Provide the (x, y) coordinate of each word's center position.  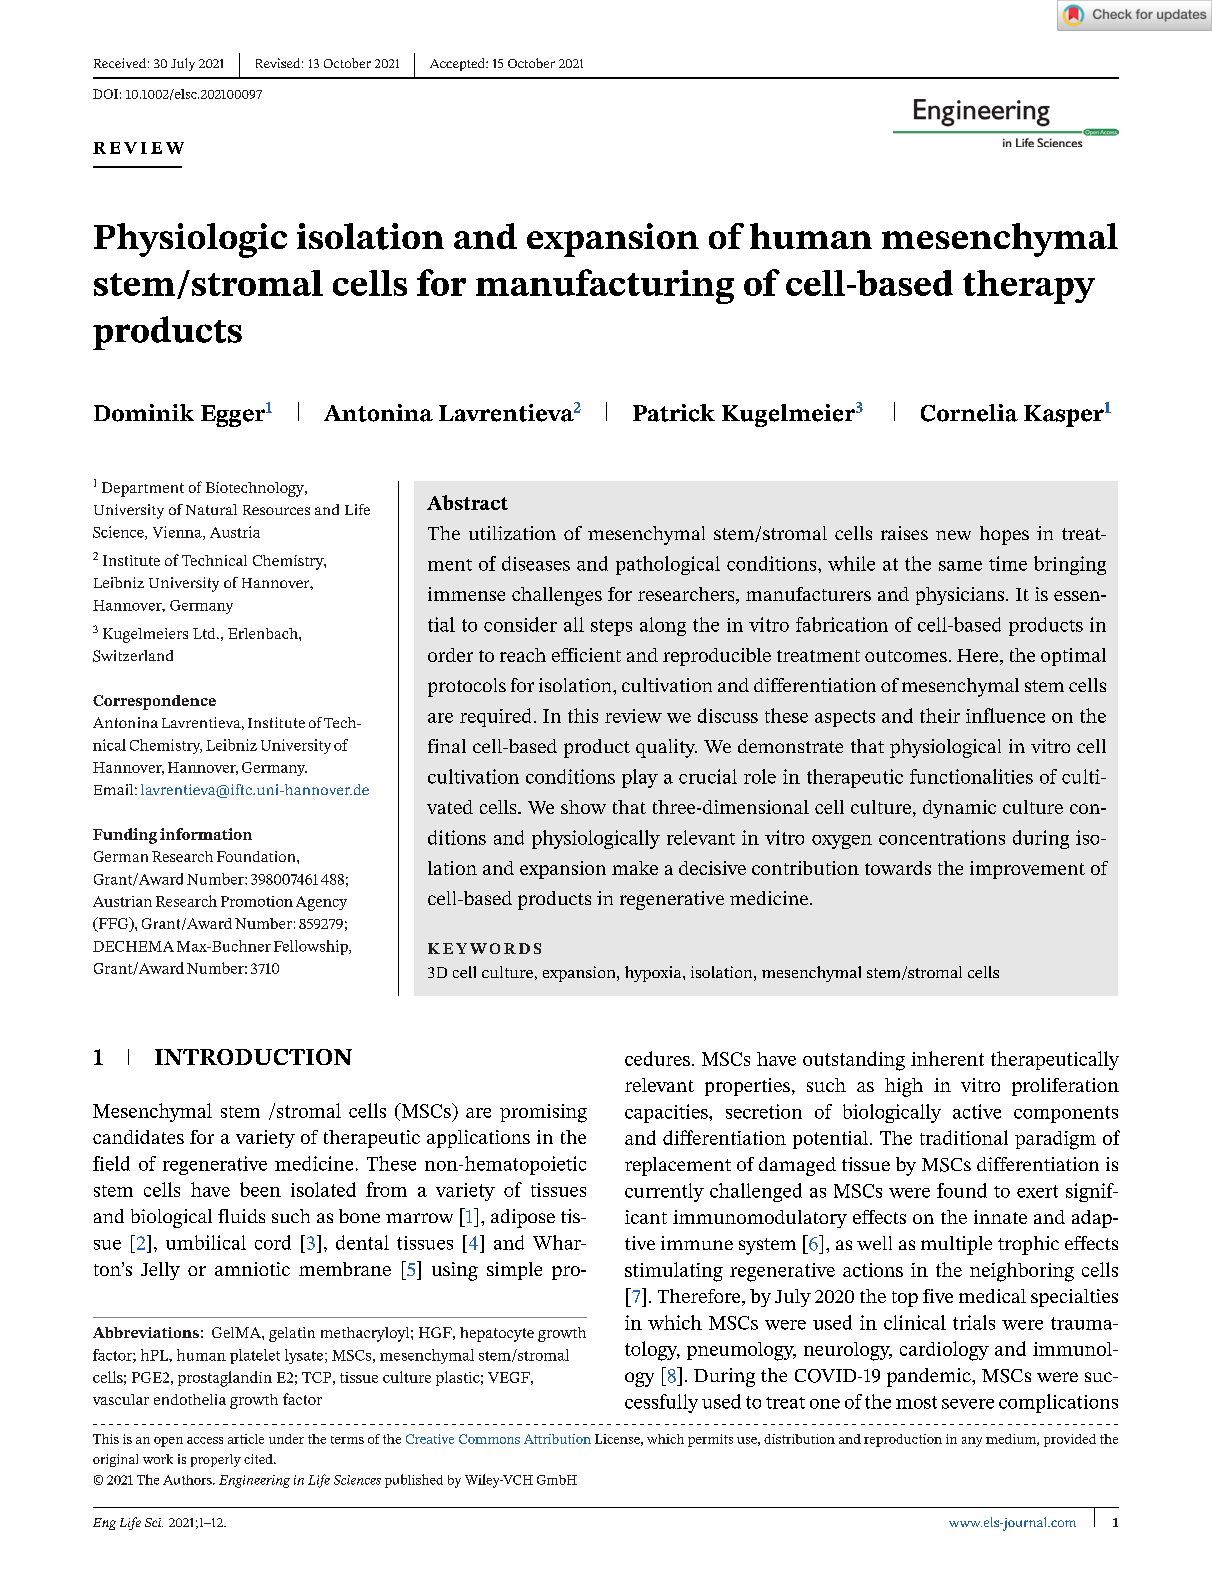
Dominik (144, 413)
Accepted (458, 64)
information (206, 834)
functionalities (971, 776)
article (246, 1439)
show (583, 807)
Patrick (674, 413)
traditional (964, 1137)
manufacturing (605, 286)
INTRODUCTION (253, 1057)
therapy (1029, 287)
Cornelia (969, 413)
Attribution (557, 1439)
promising (543, 1113)
